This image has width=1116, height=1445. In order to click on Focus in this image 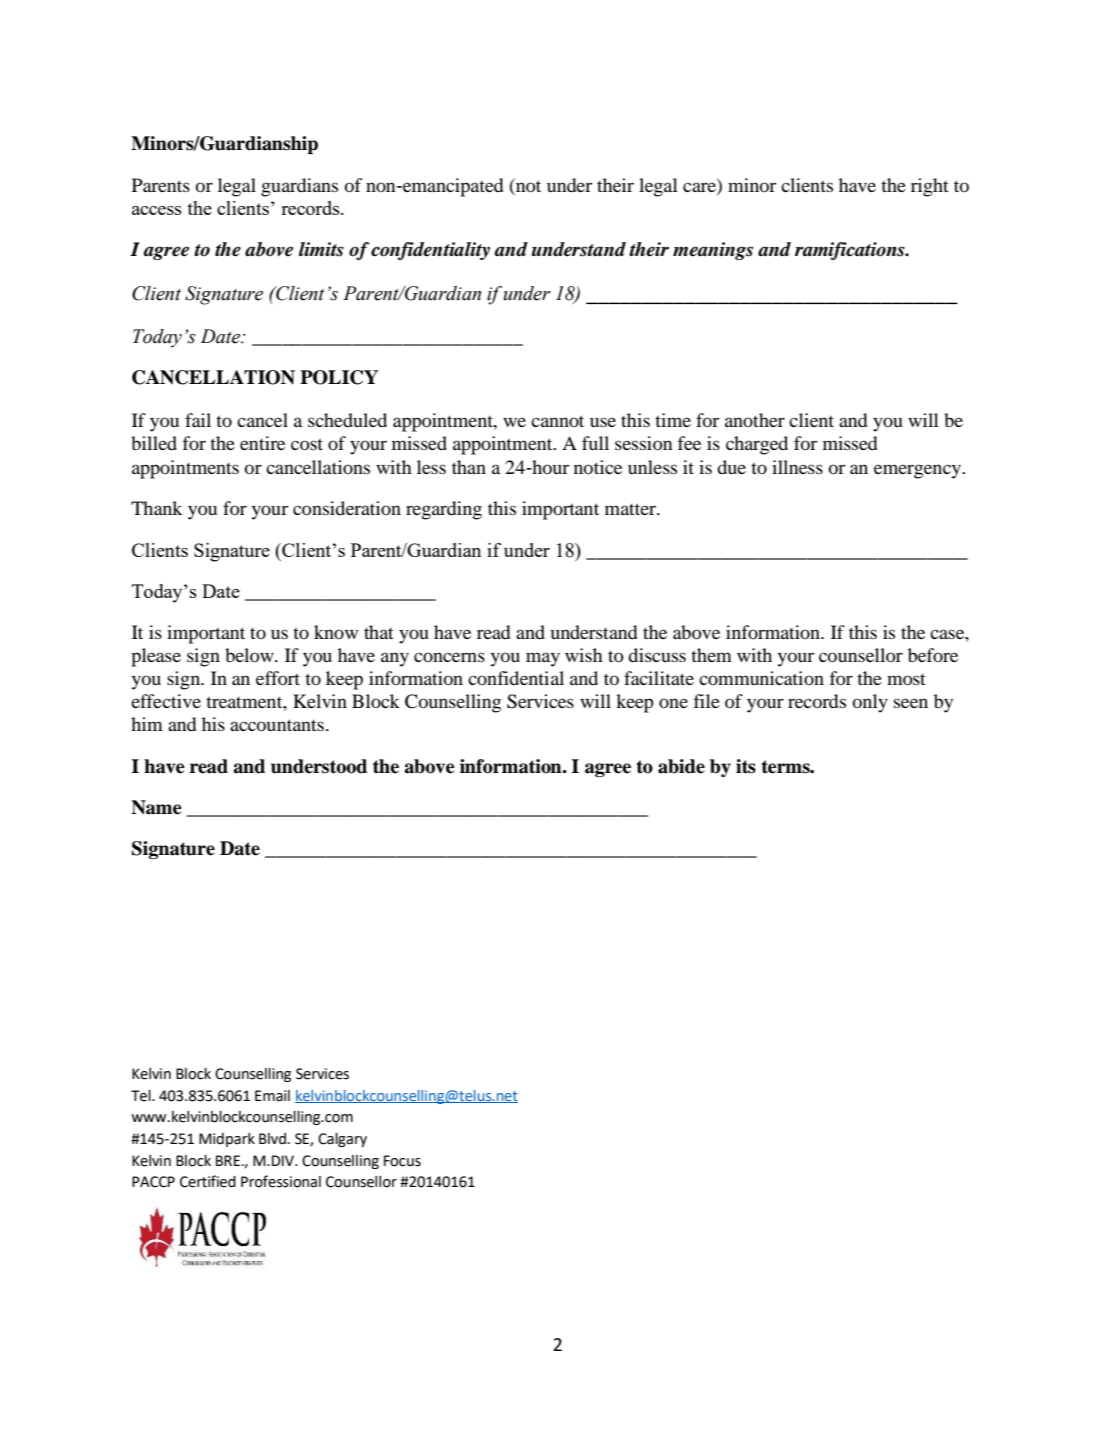, I will do `click(402, 1161)`.
